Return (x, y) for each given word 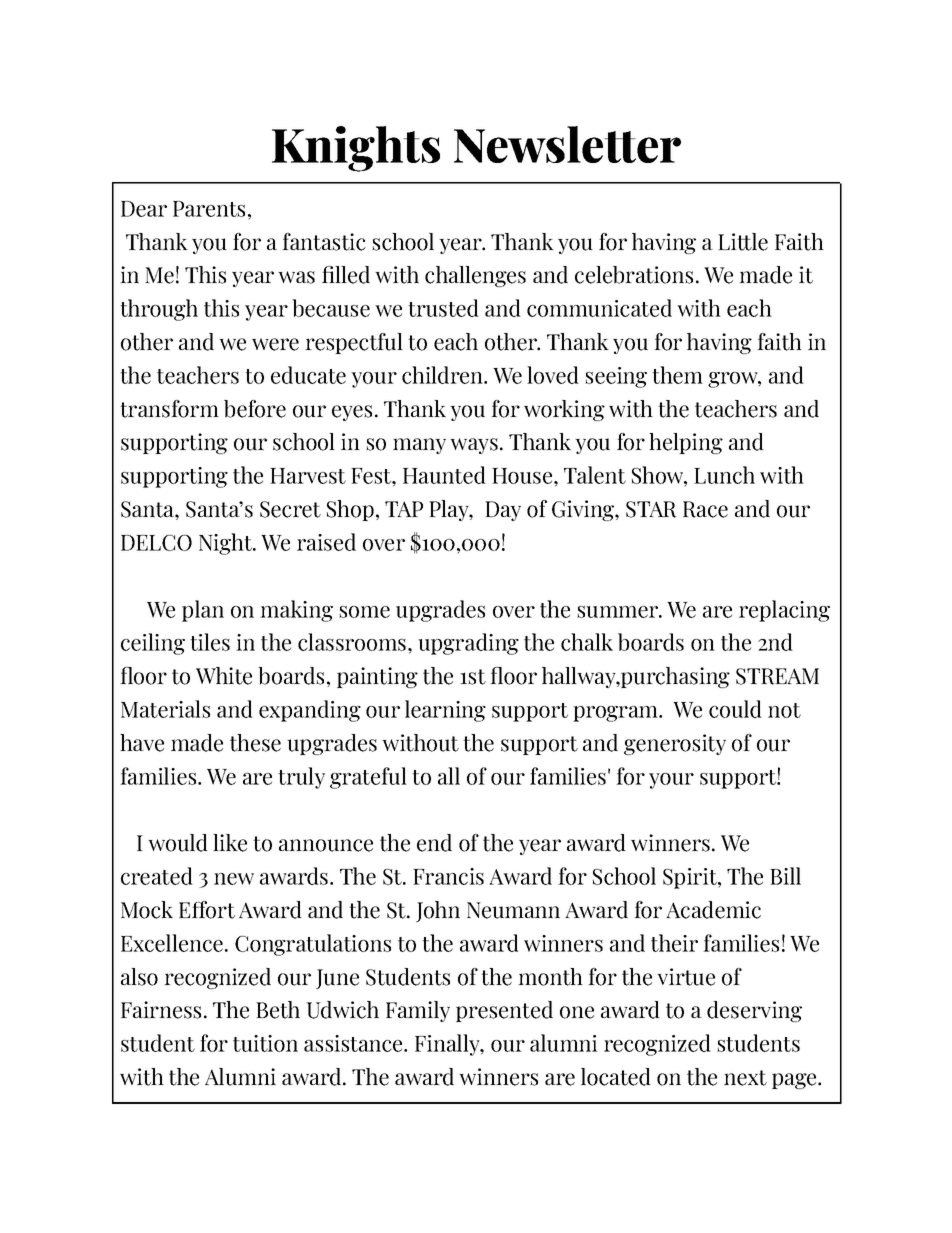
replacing (784, 611)
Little (743, 242)
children (443, 375)
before (255, 409)
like (230, 843)
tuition (265, 1043)
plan (203, 611)
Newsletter (567, 144)
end (434, 843)
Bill (785, 876)
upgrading (468, 644)
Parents (209, 209)
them (677, 375)
